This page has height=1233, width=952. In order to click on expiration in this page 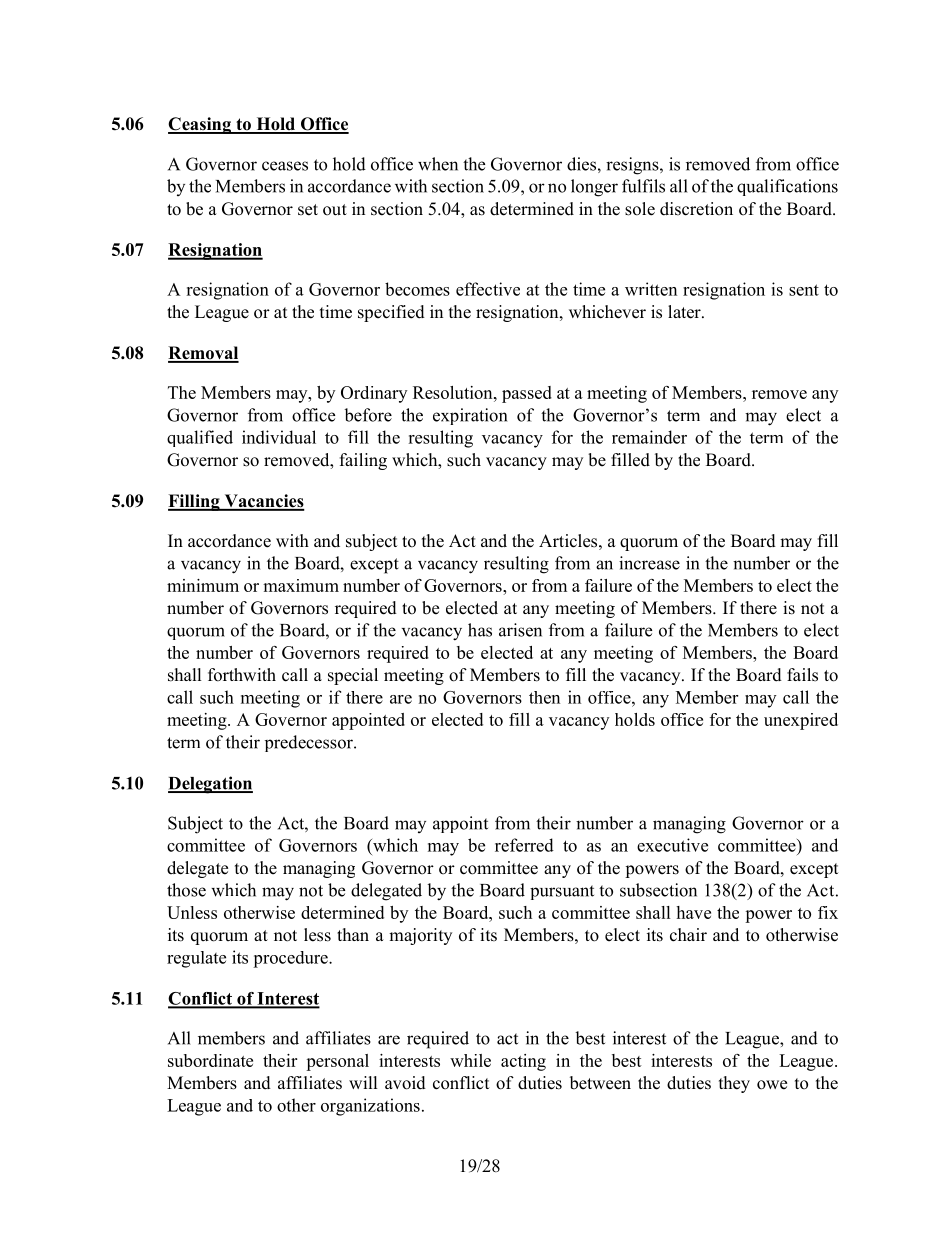, I will do `click(470, 416)`.
